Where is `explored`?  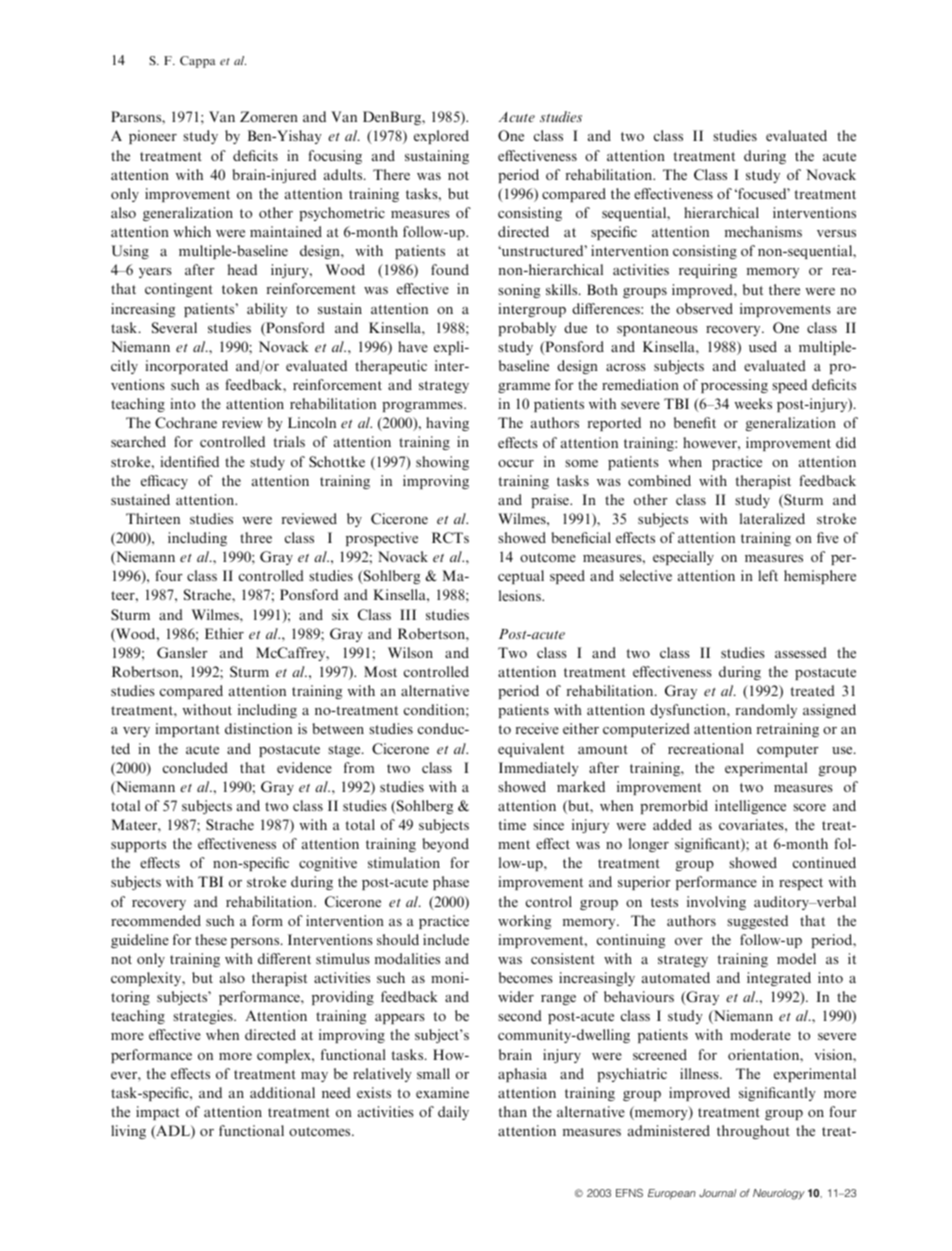 explored is located at coordinates (441, 137).
